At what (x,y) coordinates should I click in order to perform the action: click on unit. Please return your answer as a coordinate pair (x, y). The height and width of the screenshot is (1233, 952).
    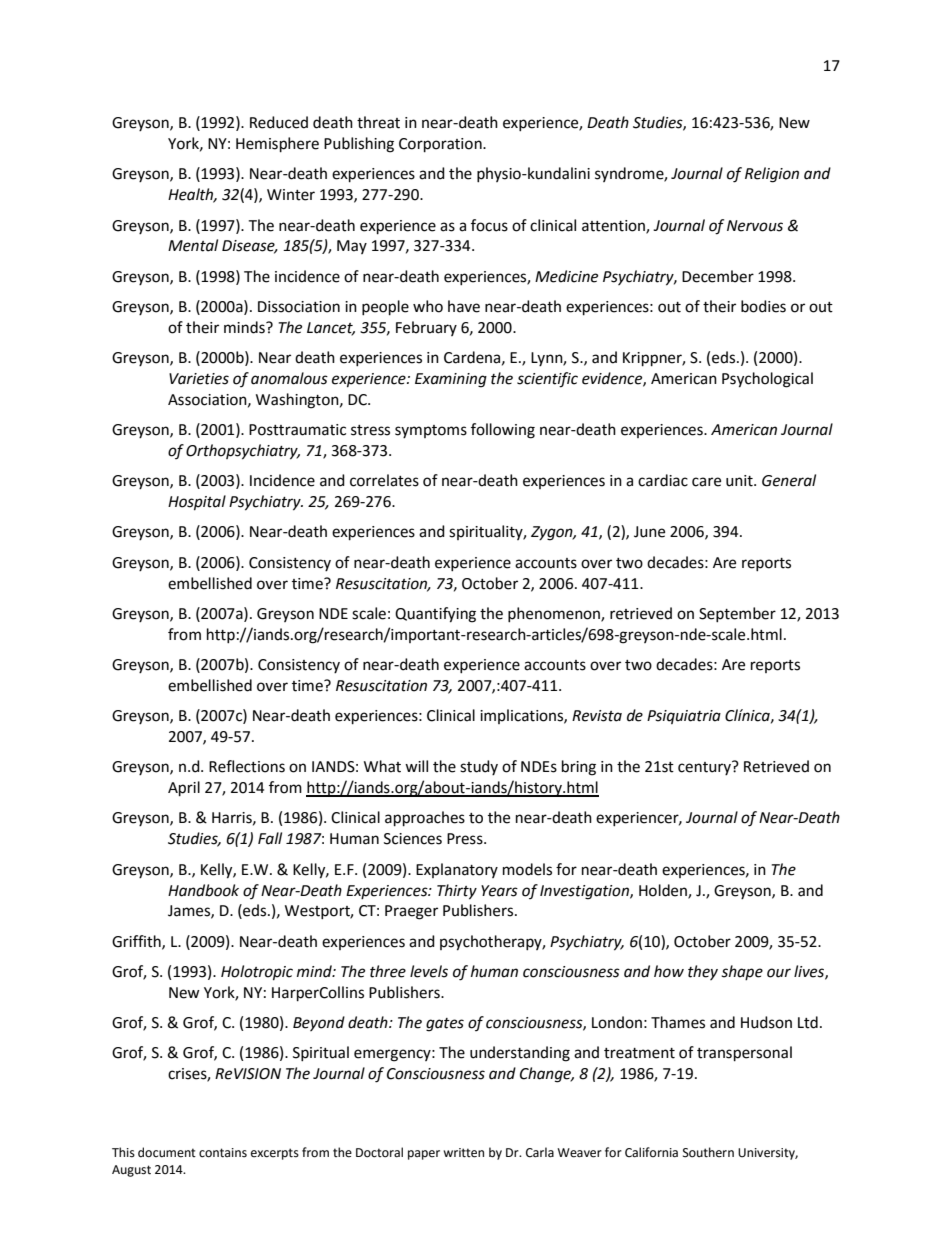
    Looking at the image, I should click on (740, 481).
